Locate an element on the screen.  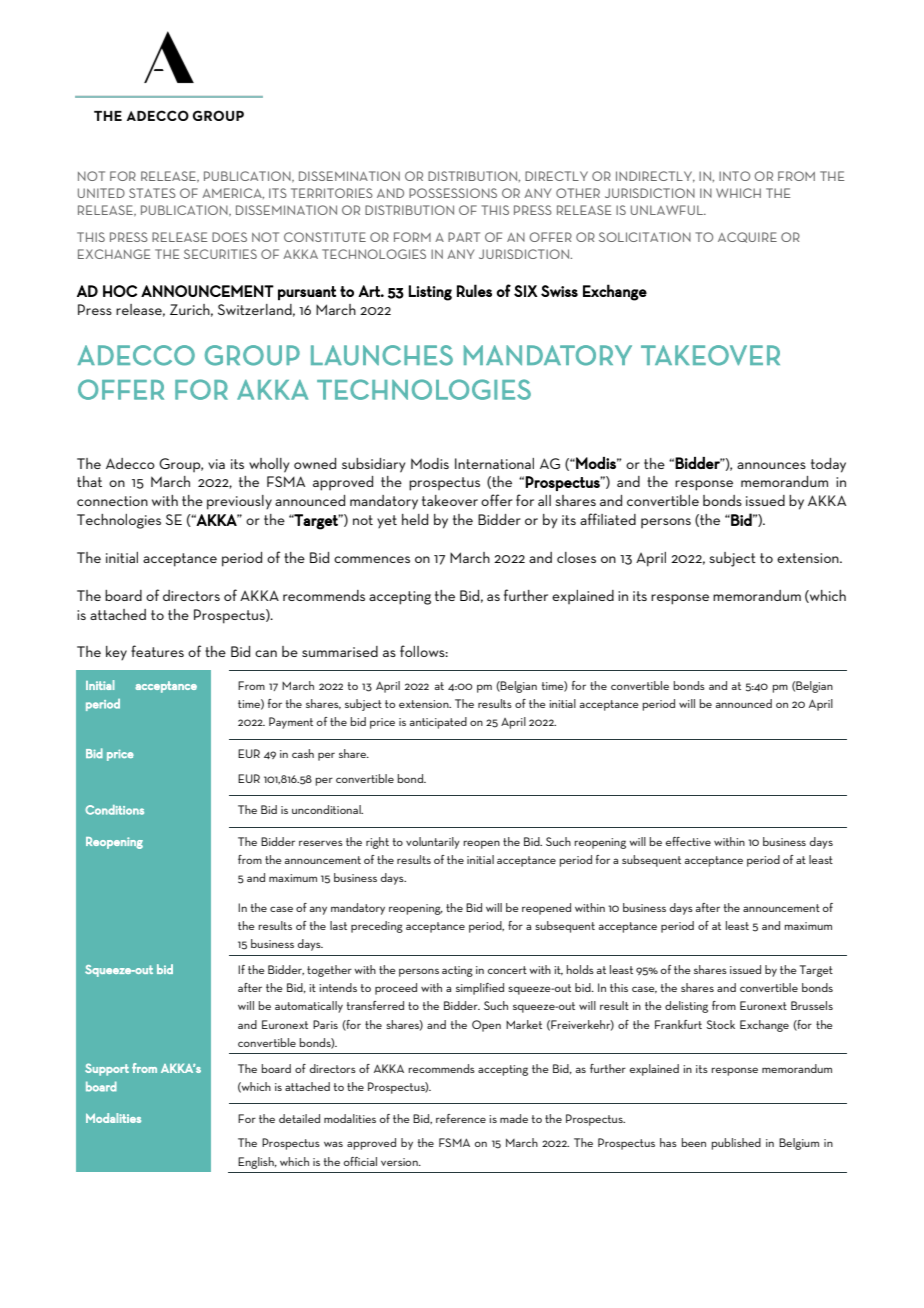
POSSESSIONS is located at coordinates (453, 193).
